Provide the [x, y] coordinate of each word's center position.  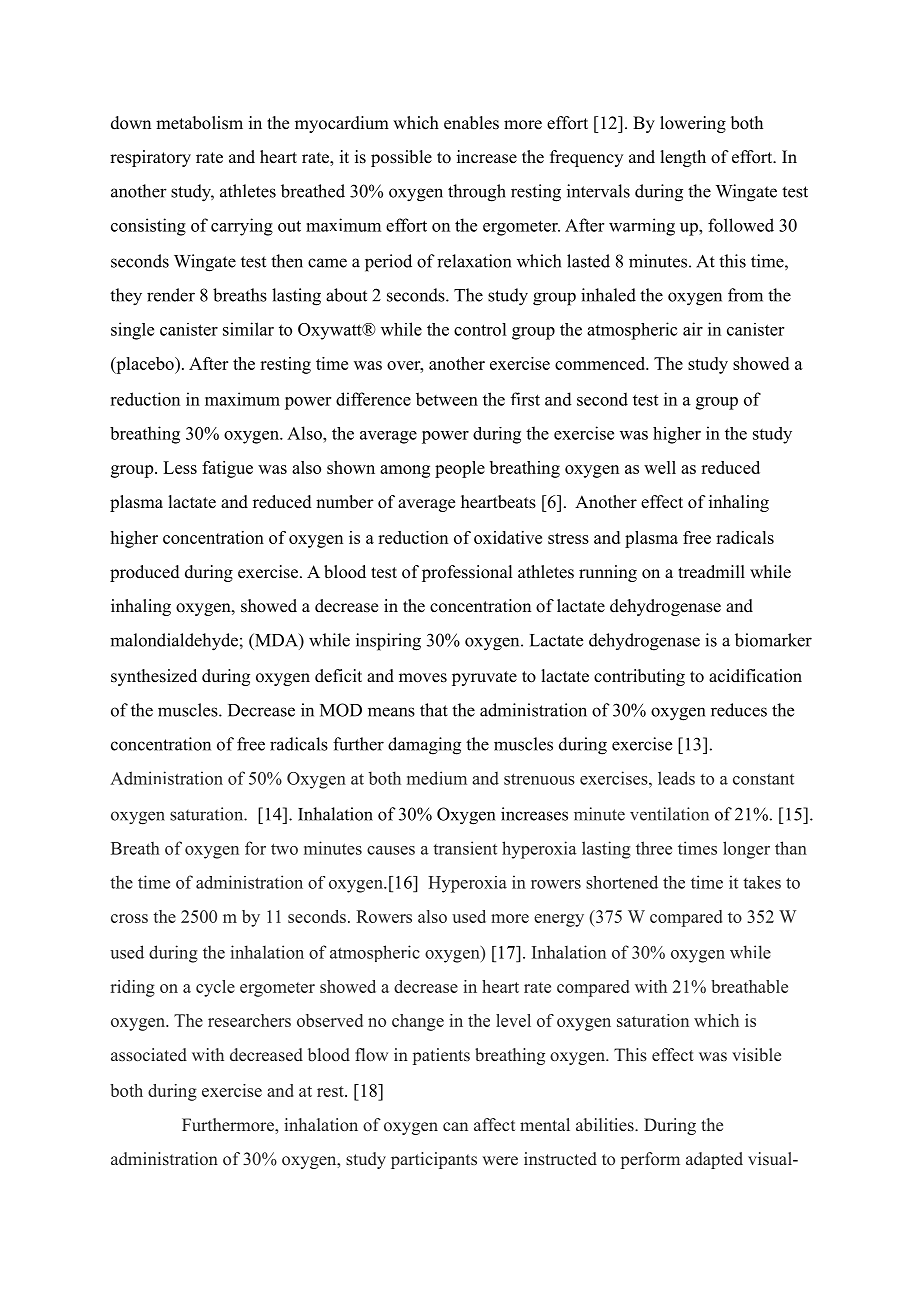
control [480, 329]
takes [762, 882]
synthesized [154, 677]
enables [471, 123]
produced [145, 573]
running [608, 573]
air [693, 329]
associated [149, 1055]
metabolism [199, 123]
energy [559, 920]
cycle [215, 988]
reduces [739, 710]
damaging [424, 746]
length [683, 158]
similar [248, 329]
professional [467, 573]
